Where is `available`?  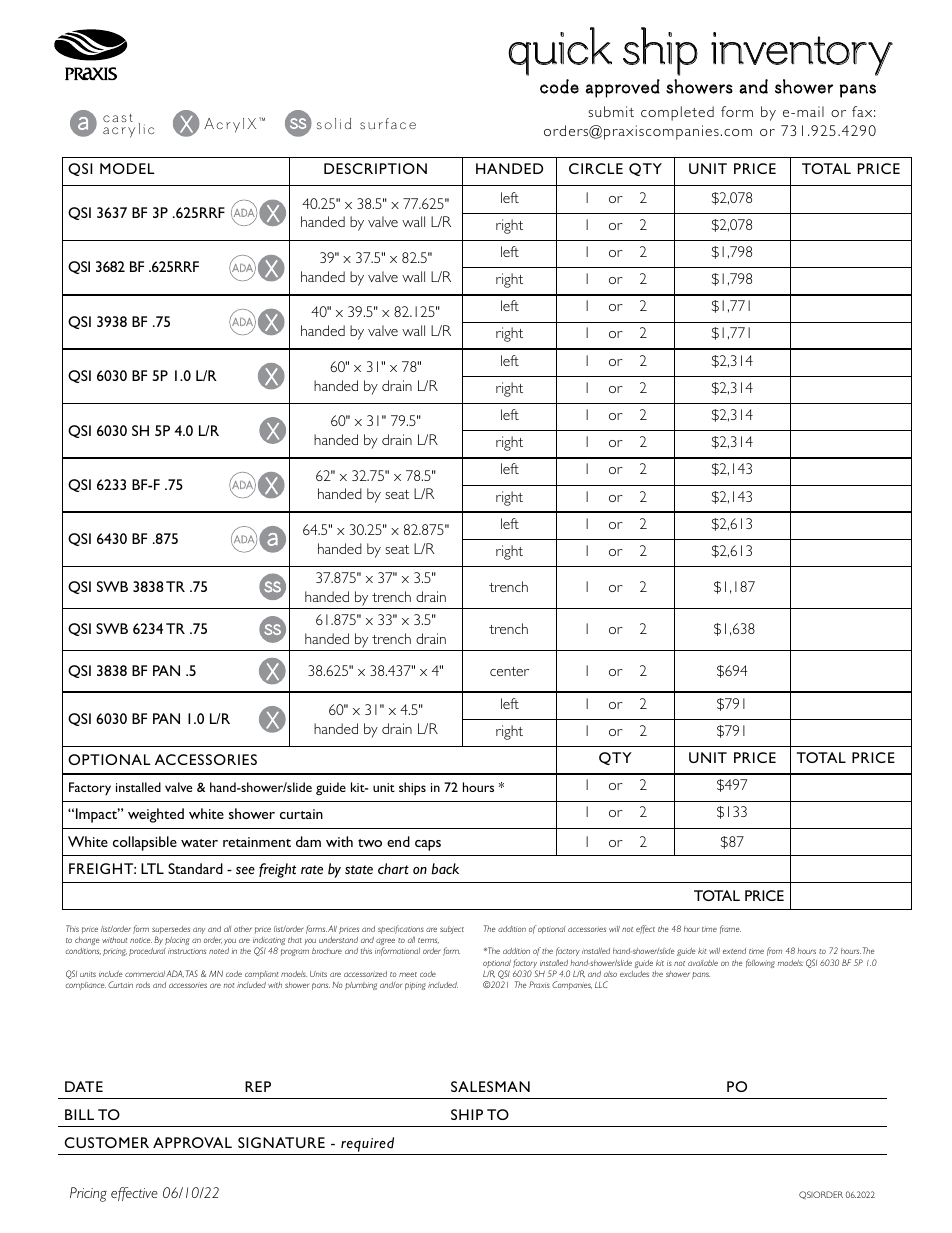
available is located at coordinates (703, 963).
